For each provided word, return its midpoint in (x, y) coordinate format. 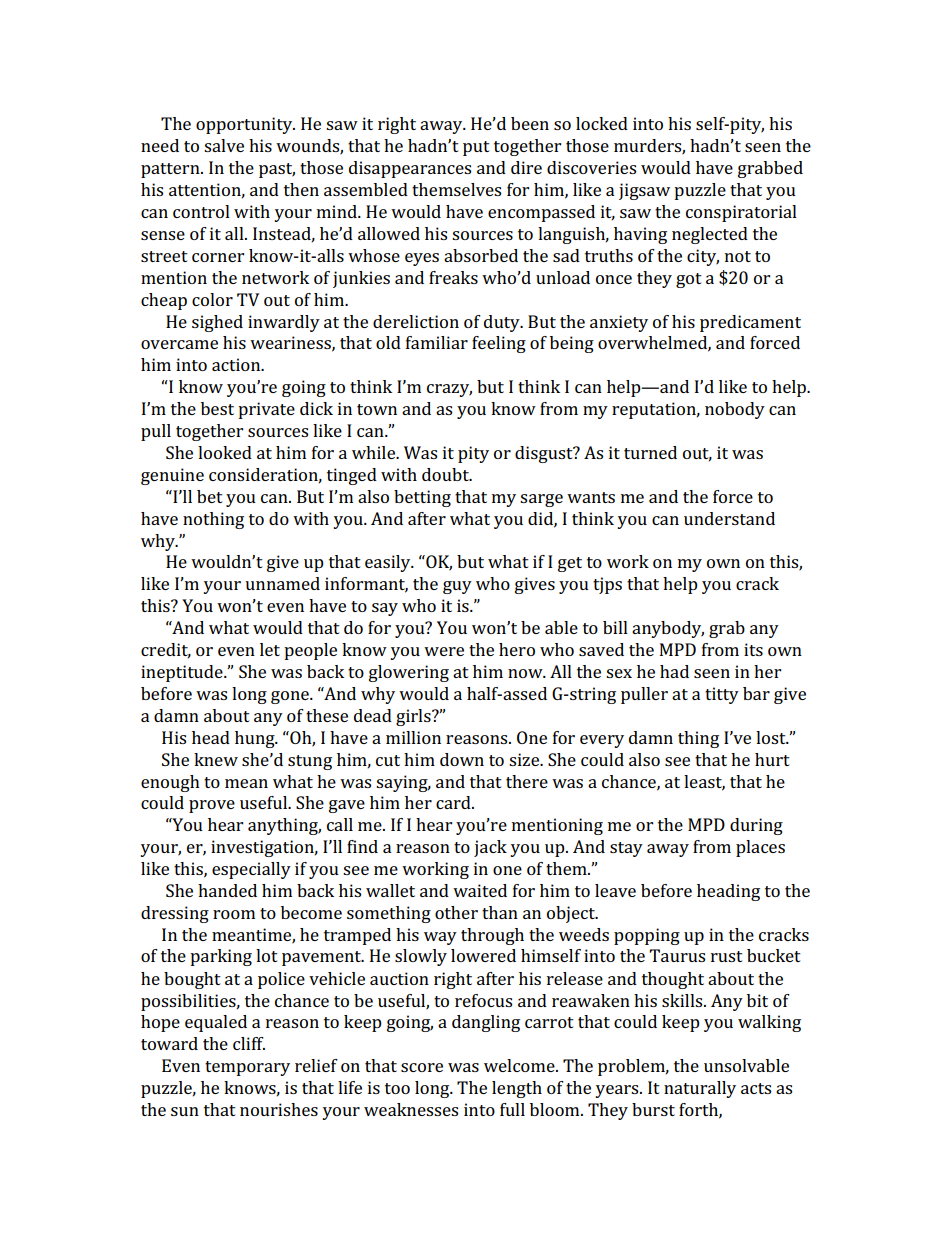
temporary (247, 1068)
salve (224, 145)
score (422, 1067)
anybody (668, 629)
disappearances (410, 169)
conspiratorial (741, 213)
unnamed (282, 583)
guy (457, 587)
